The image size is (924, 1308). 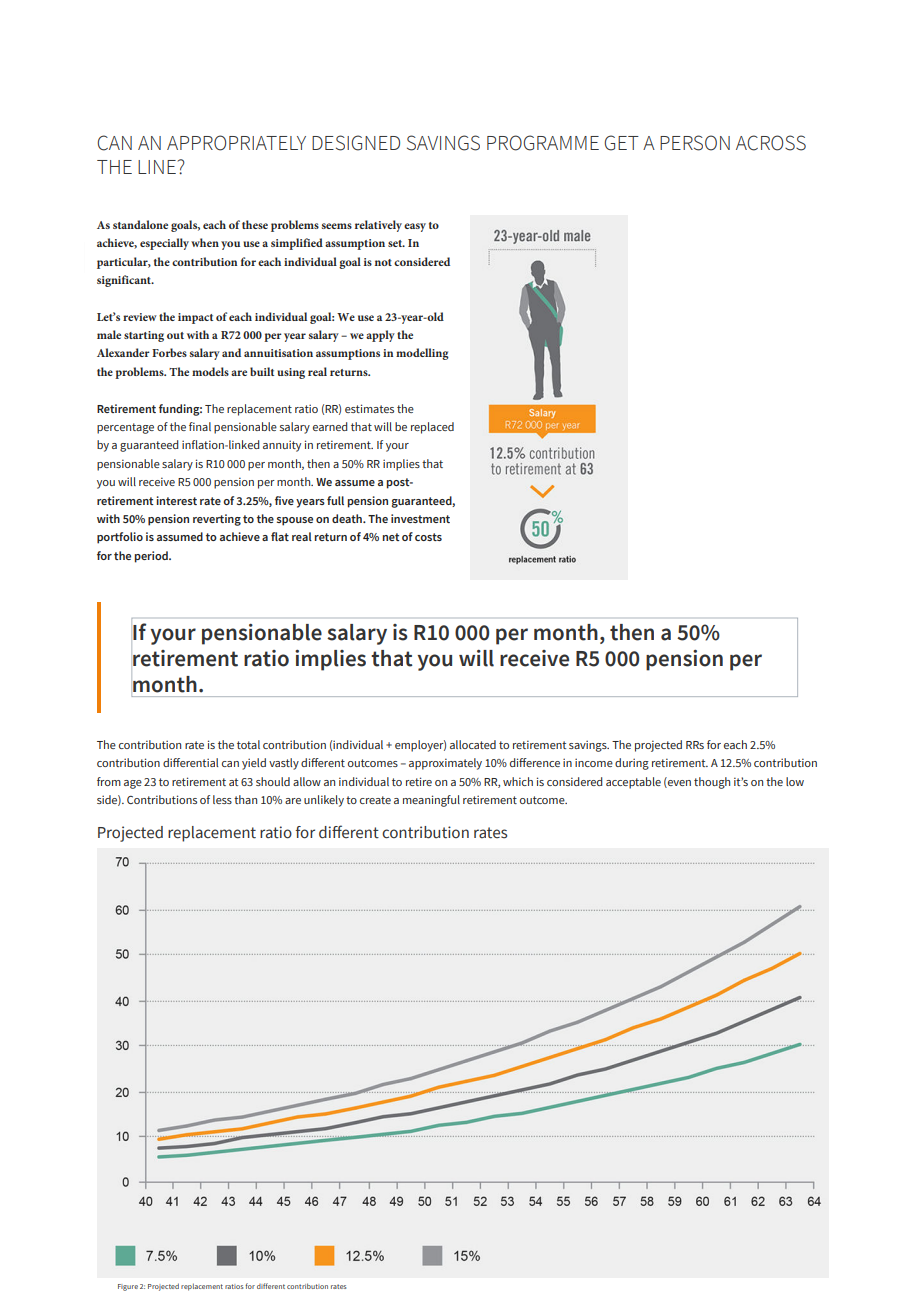 What do you see at coordinates (431, 801) in the document?
I see `meaningful` at bounding box center [431, 801].
